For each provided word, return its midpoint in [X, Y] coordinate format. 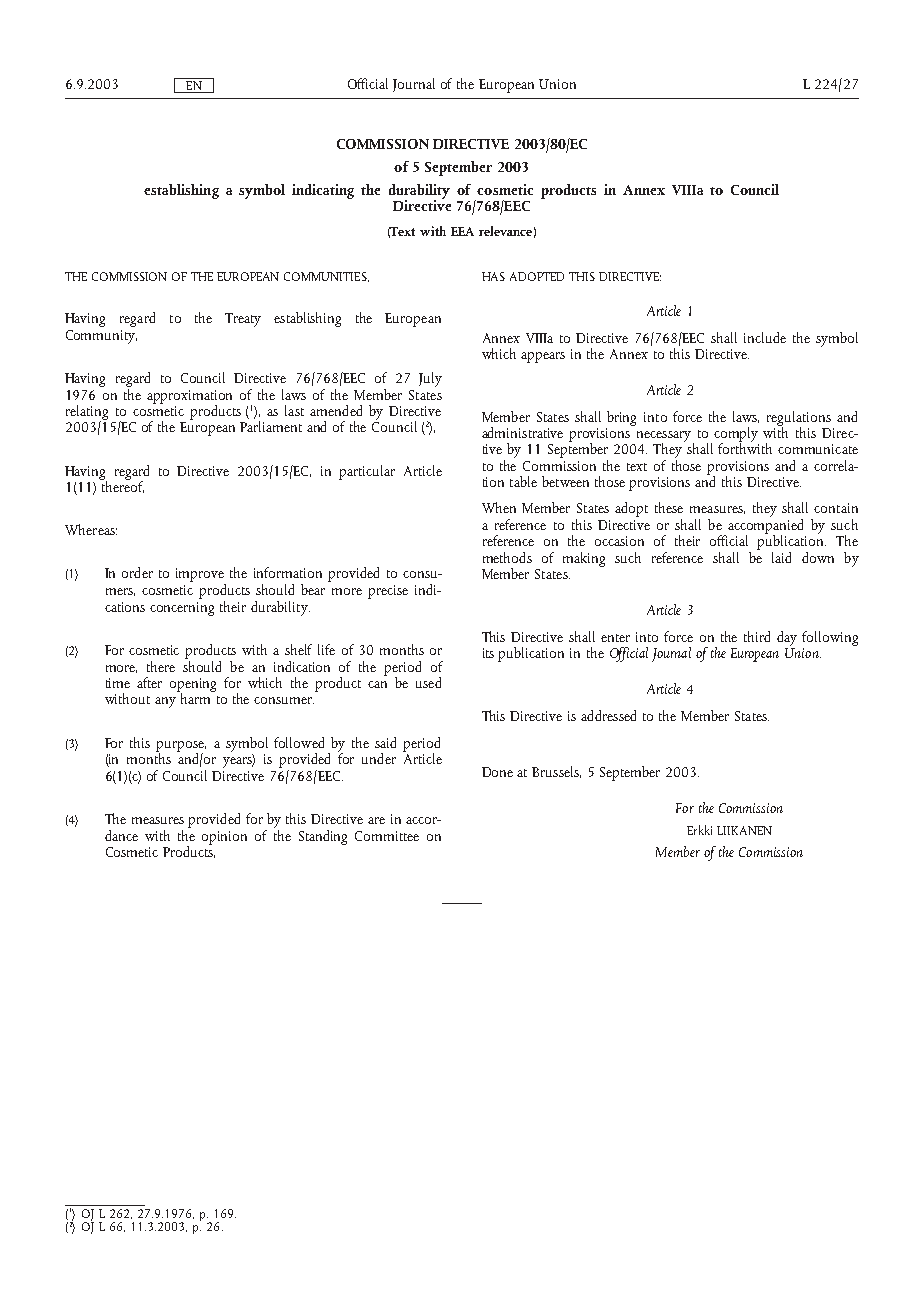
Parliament [271, 426]
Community [101, 337]
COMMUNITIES [326, 277]
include [765, 337]
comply [736, 435]
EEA [462, 231]
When [499, 507]
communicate [818, 449]
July [430, 379]
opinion [224, 838]
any [165, 702]
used [428, 682]
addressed [608, 715]
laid [781, 557]
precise [388, 592]
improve [201, 576]
